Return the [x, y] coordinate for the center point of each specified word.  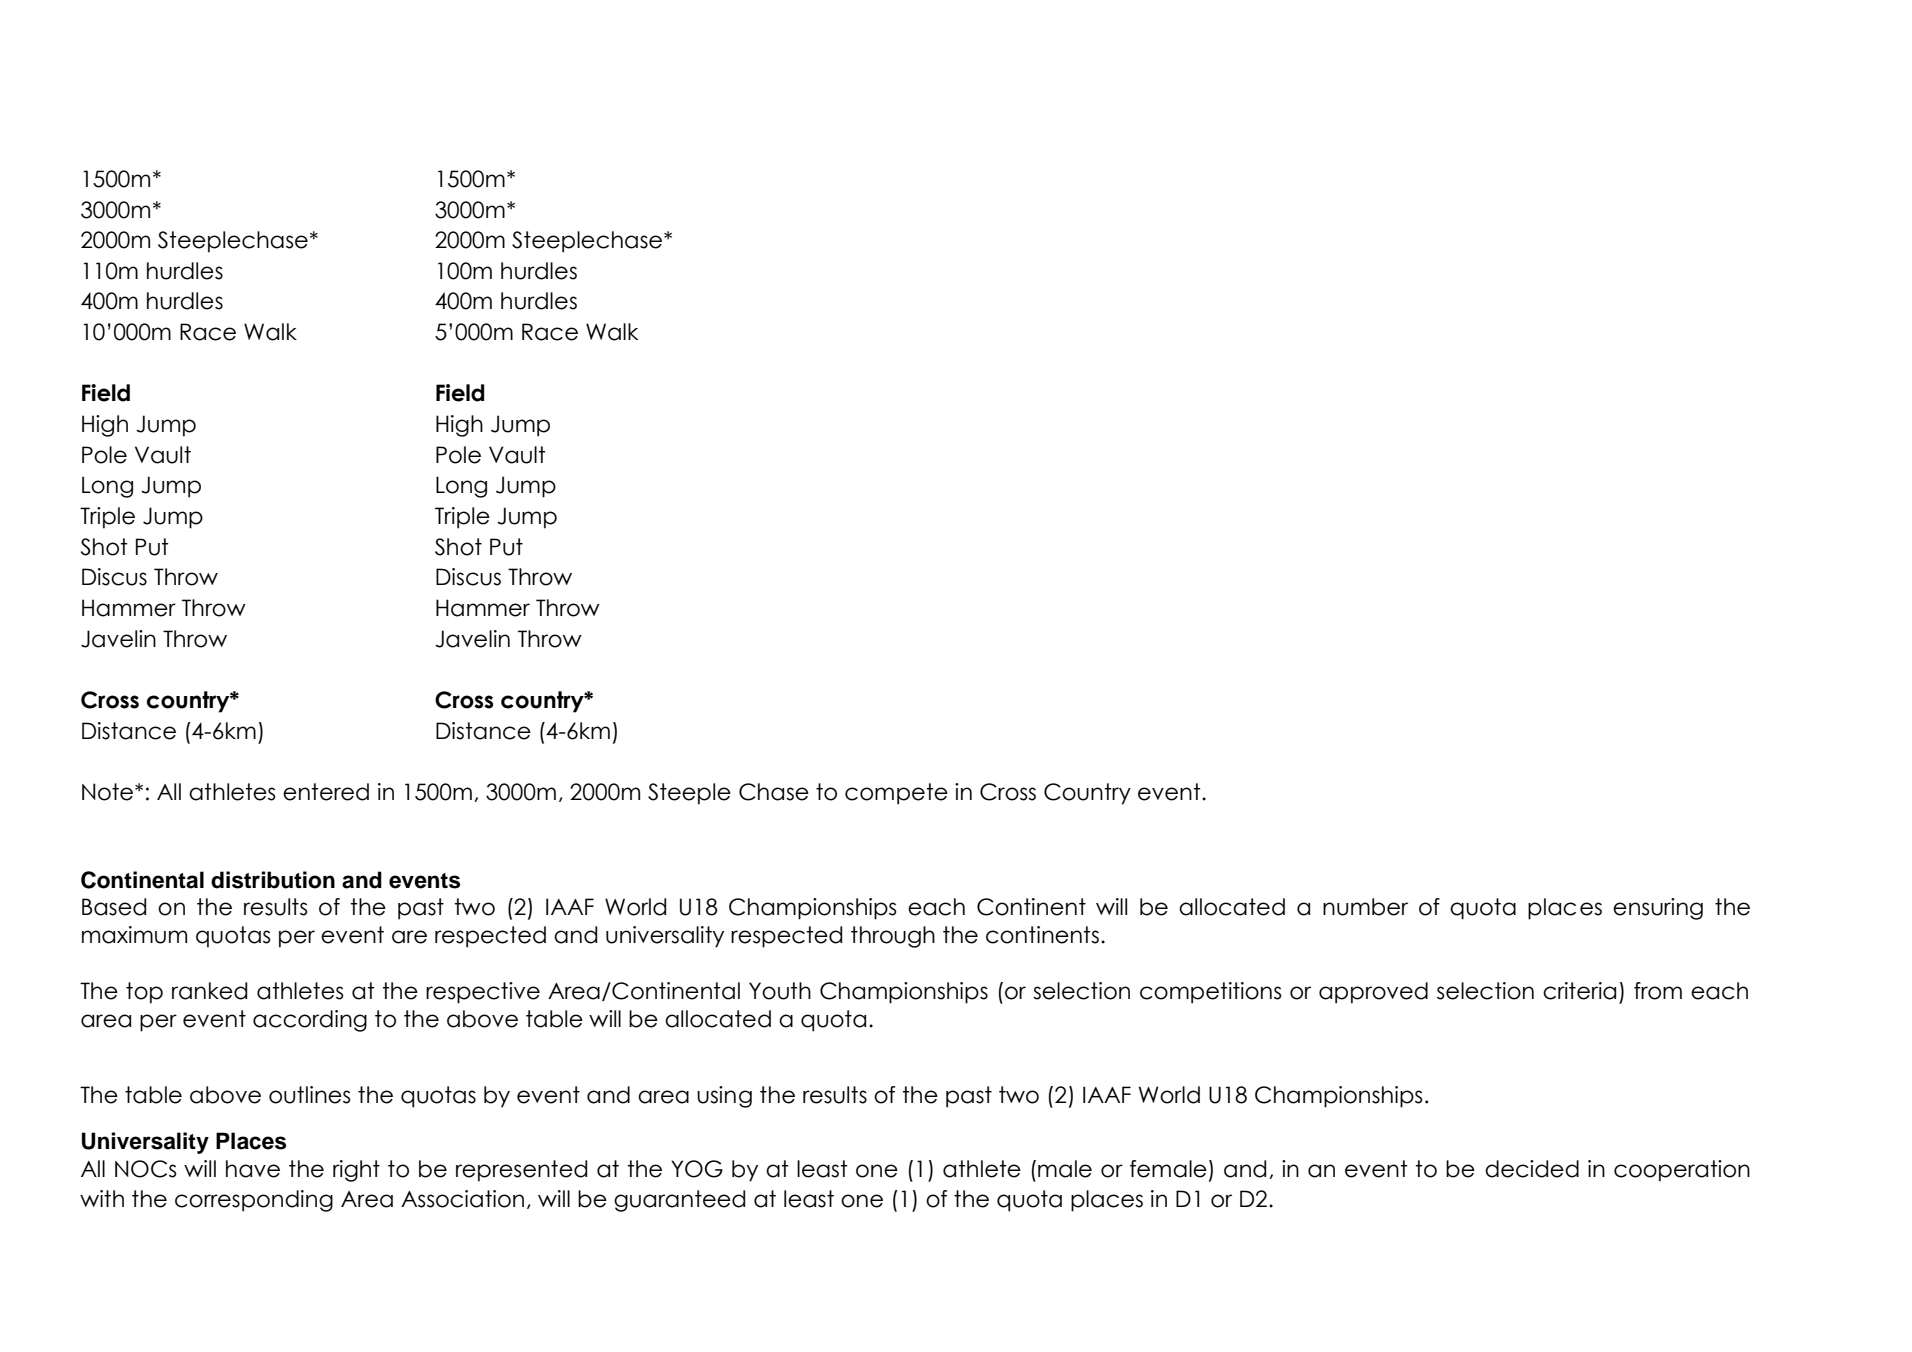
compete [896, 794]
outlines [310, 1095]
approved [1373, 993]
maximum [134, 935]
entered [326, 792]
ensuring [1658, 909]
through [893, 937]
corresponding [254, 1201]
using [724, 1097]
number [1365, 907]
